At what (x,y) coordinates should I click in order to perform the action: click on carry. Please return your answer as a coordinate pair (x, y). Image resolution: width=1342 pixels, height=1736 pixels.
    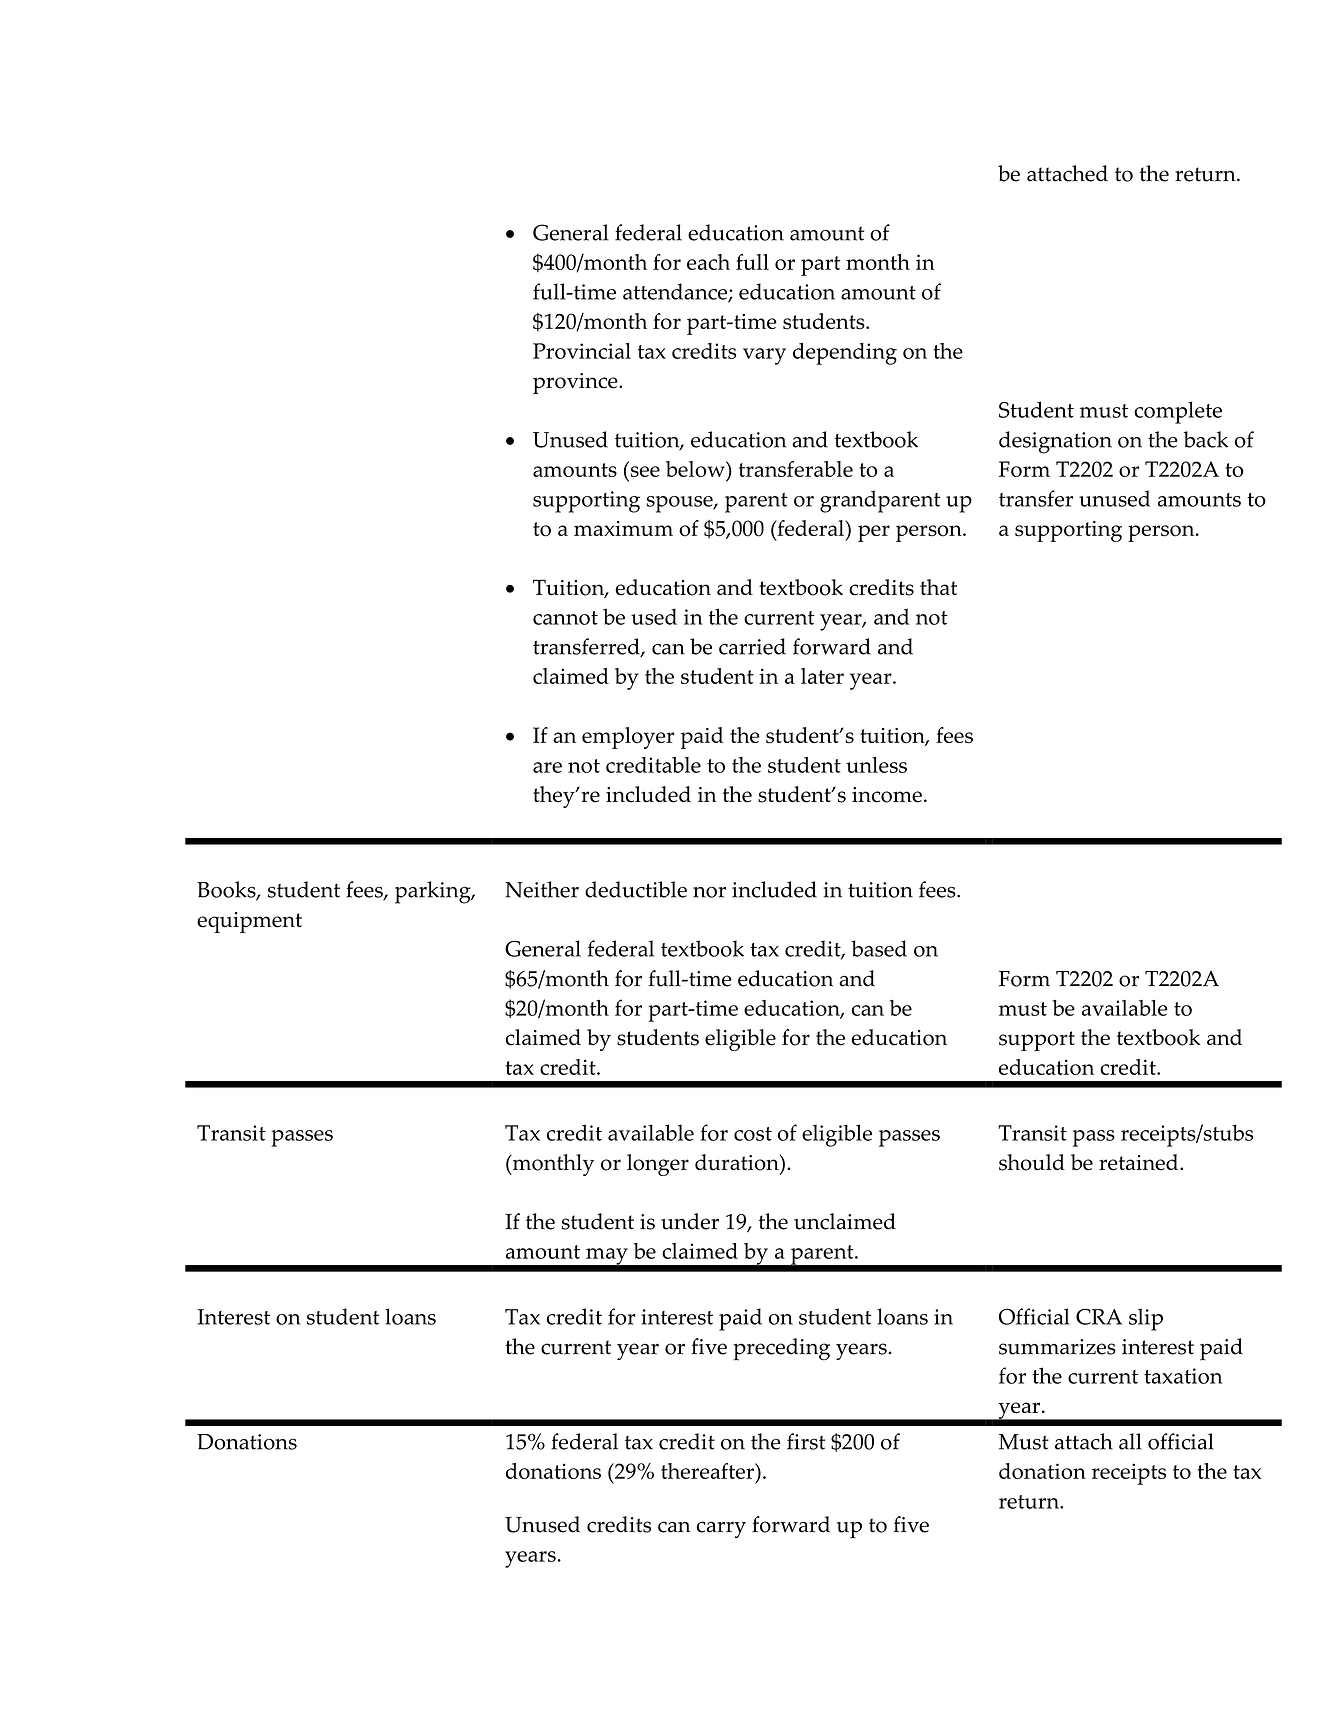
    Looking at the image, I should click on (721, 1529).
